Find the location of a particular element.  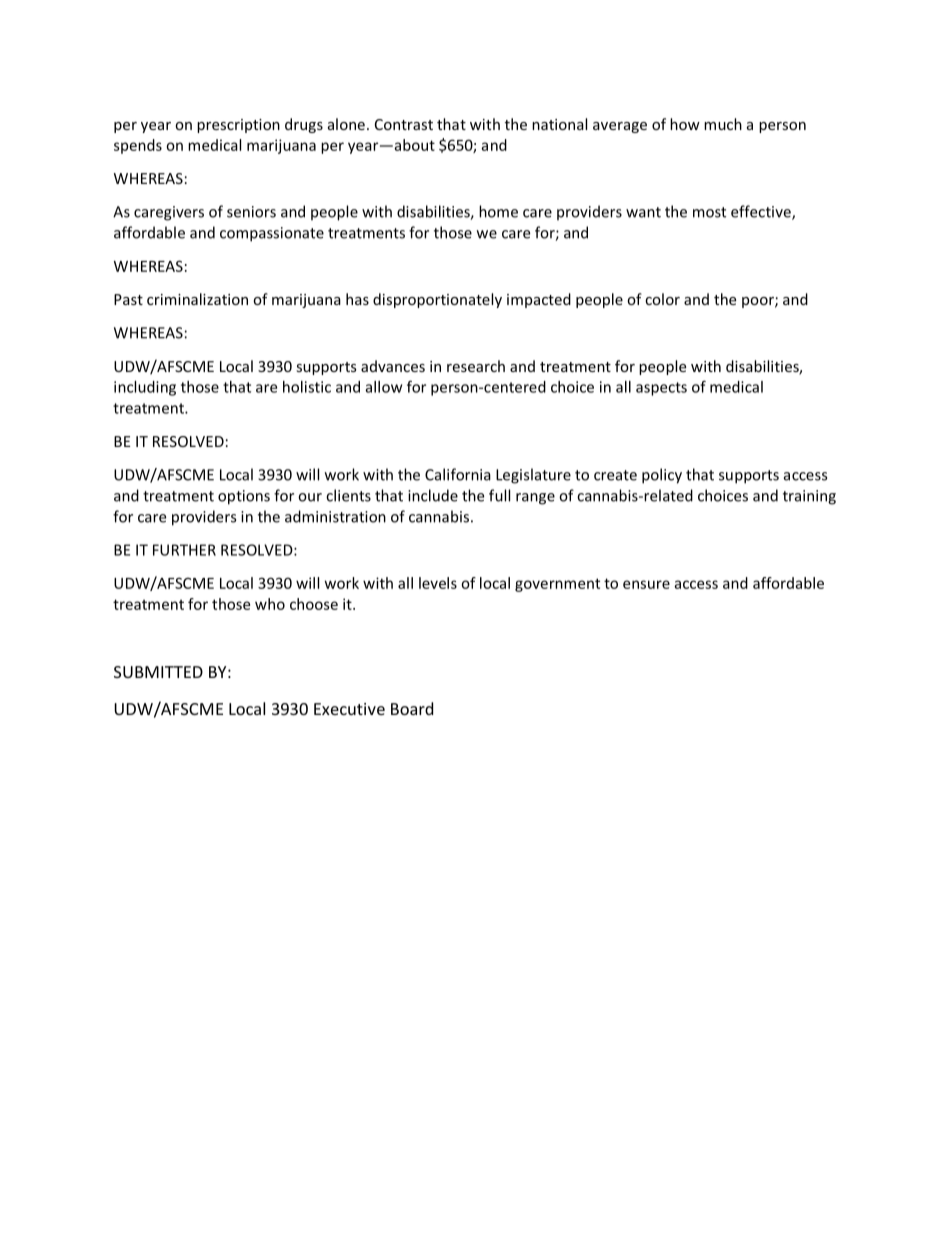

color is located at coordinates (662, 299).
